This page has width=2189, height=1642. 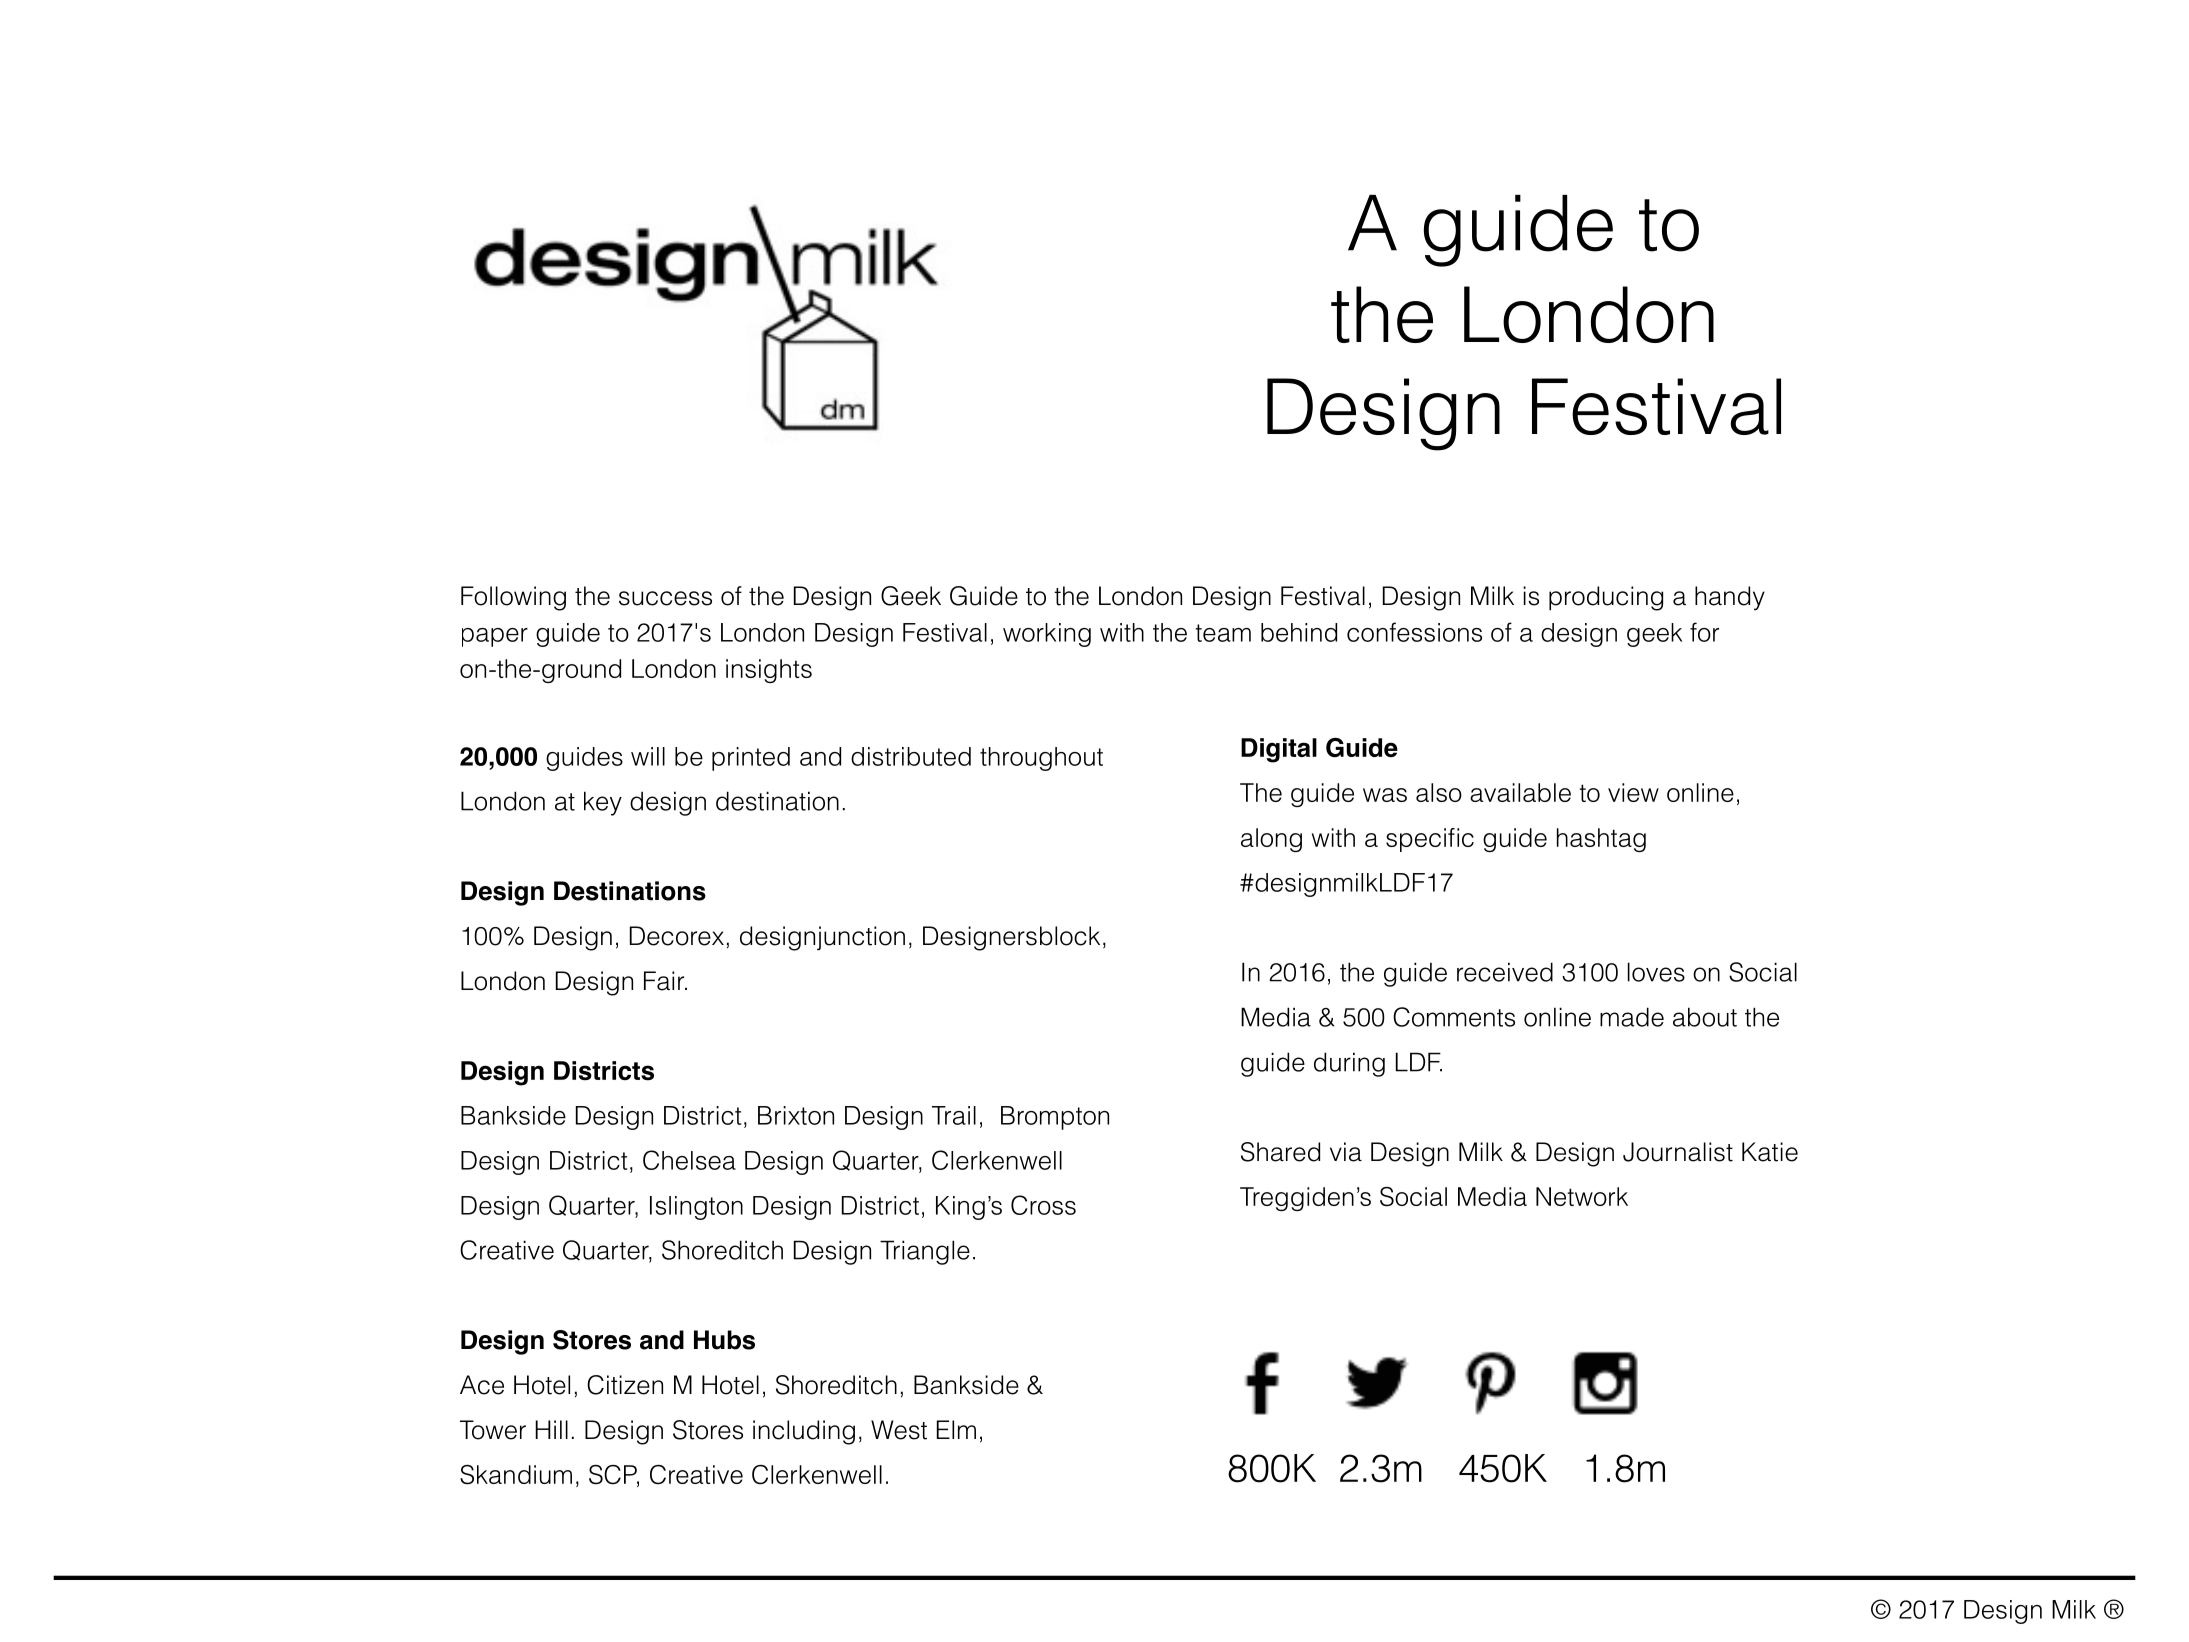 What do you see at coordinates (689, 1160) in the page?
I see `Chelsea` at bounding box center [689, 1160].
